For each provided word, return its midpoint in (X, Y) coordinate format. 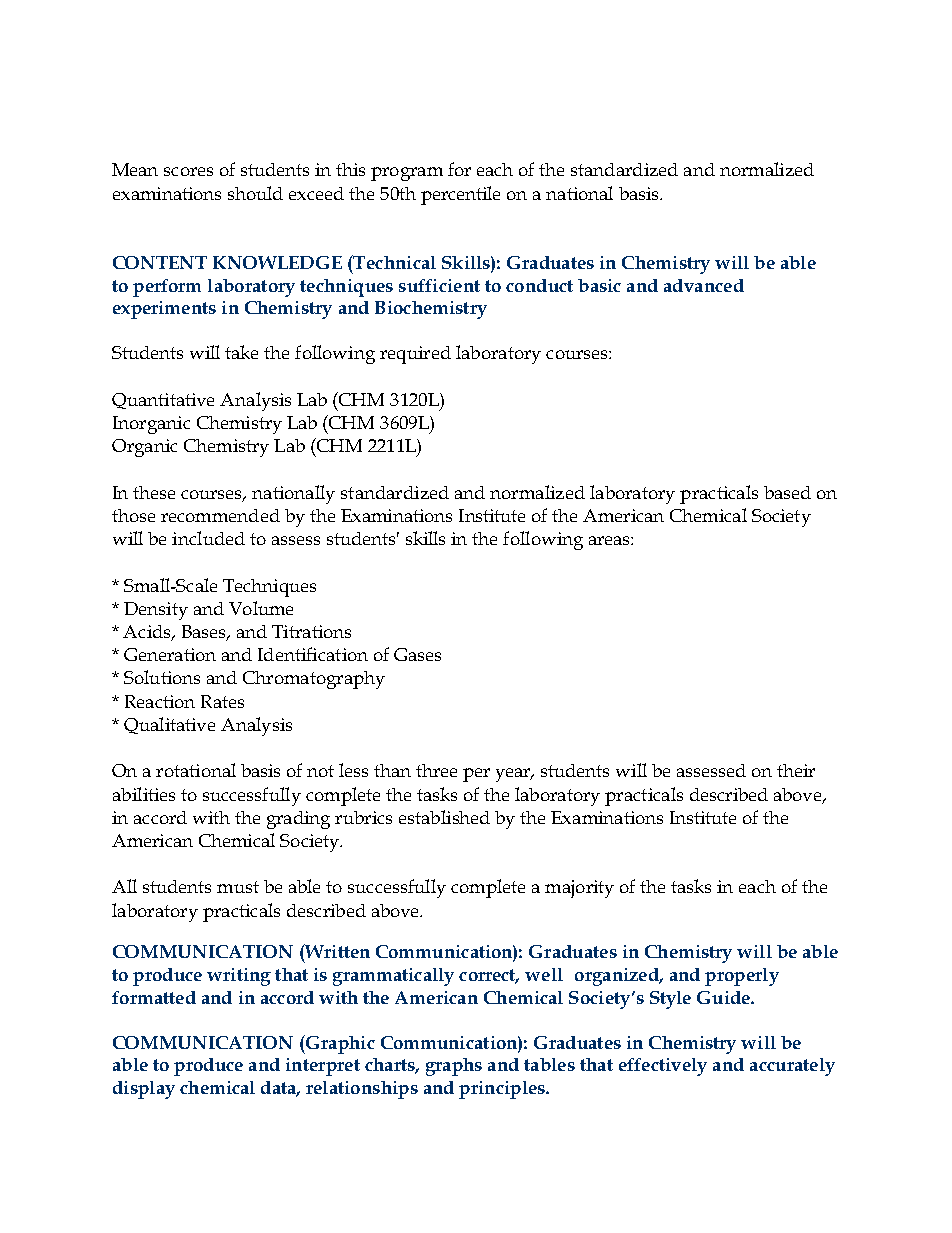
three (436, 770)
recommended (220, 515)
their (796, 770)
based (787, 492)
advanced (704, 285)
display (144, 1090)
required (415, 355)
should (255, 193)
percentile (460, 195)
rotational (196, 770)
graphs (454, 1067)
